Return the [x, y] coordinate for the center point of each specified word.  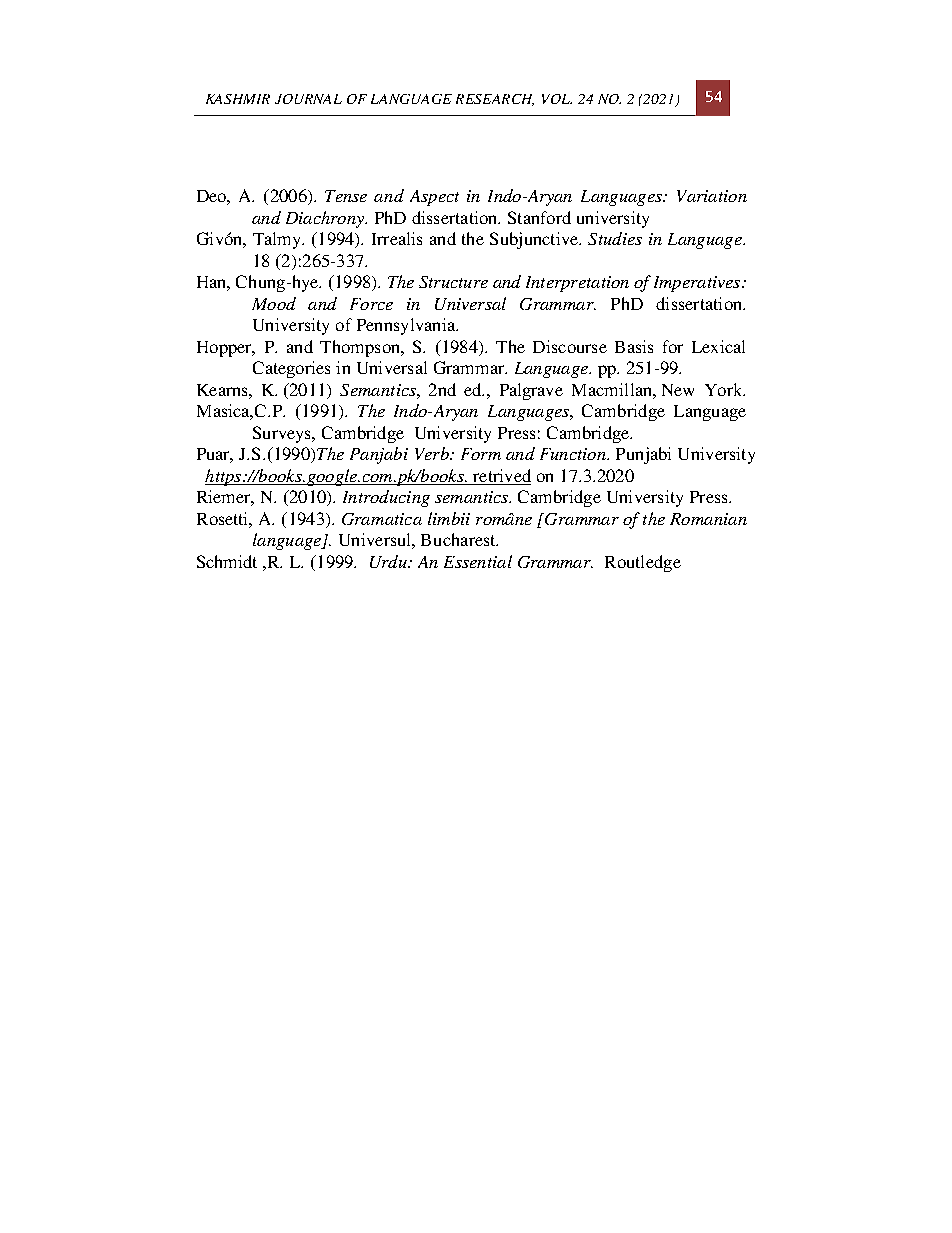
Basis [634, 346]
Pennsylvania [407, 326]
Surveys [283, 434]
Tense [346, 196]
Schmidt [227, 561]
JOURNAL [308, 99]
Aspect [434, 198]
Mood [274, 303]
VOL [557, 99]
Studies [615, 238]
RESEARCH [495, 100]
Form [481, 454]
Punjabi [643, 455]
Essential [478, 561]
